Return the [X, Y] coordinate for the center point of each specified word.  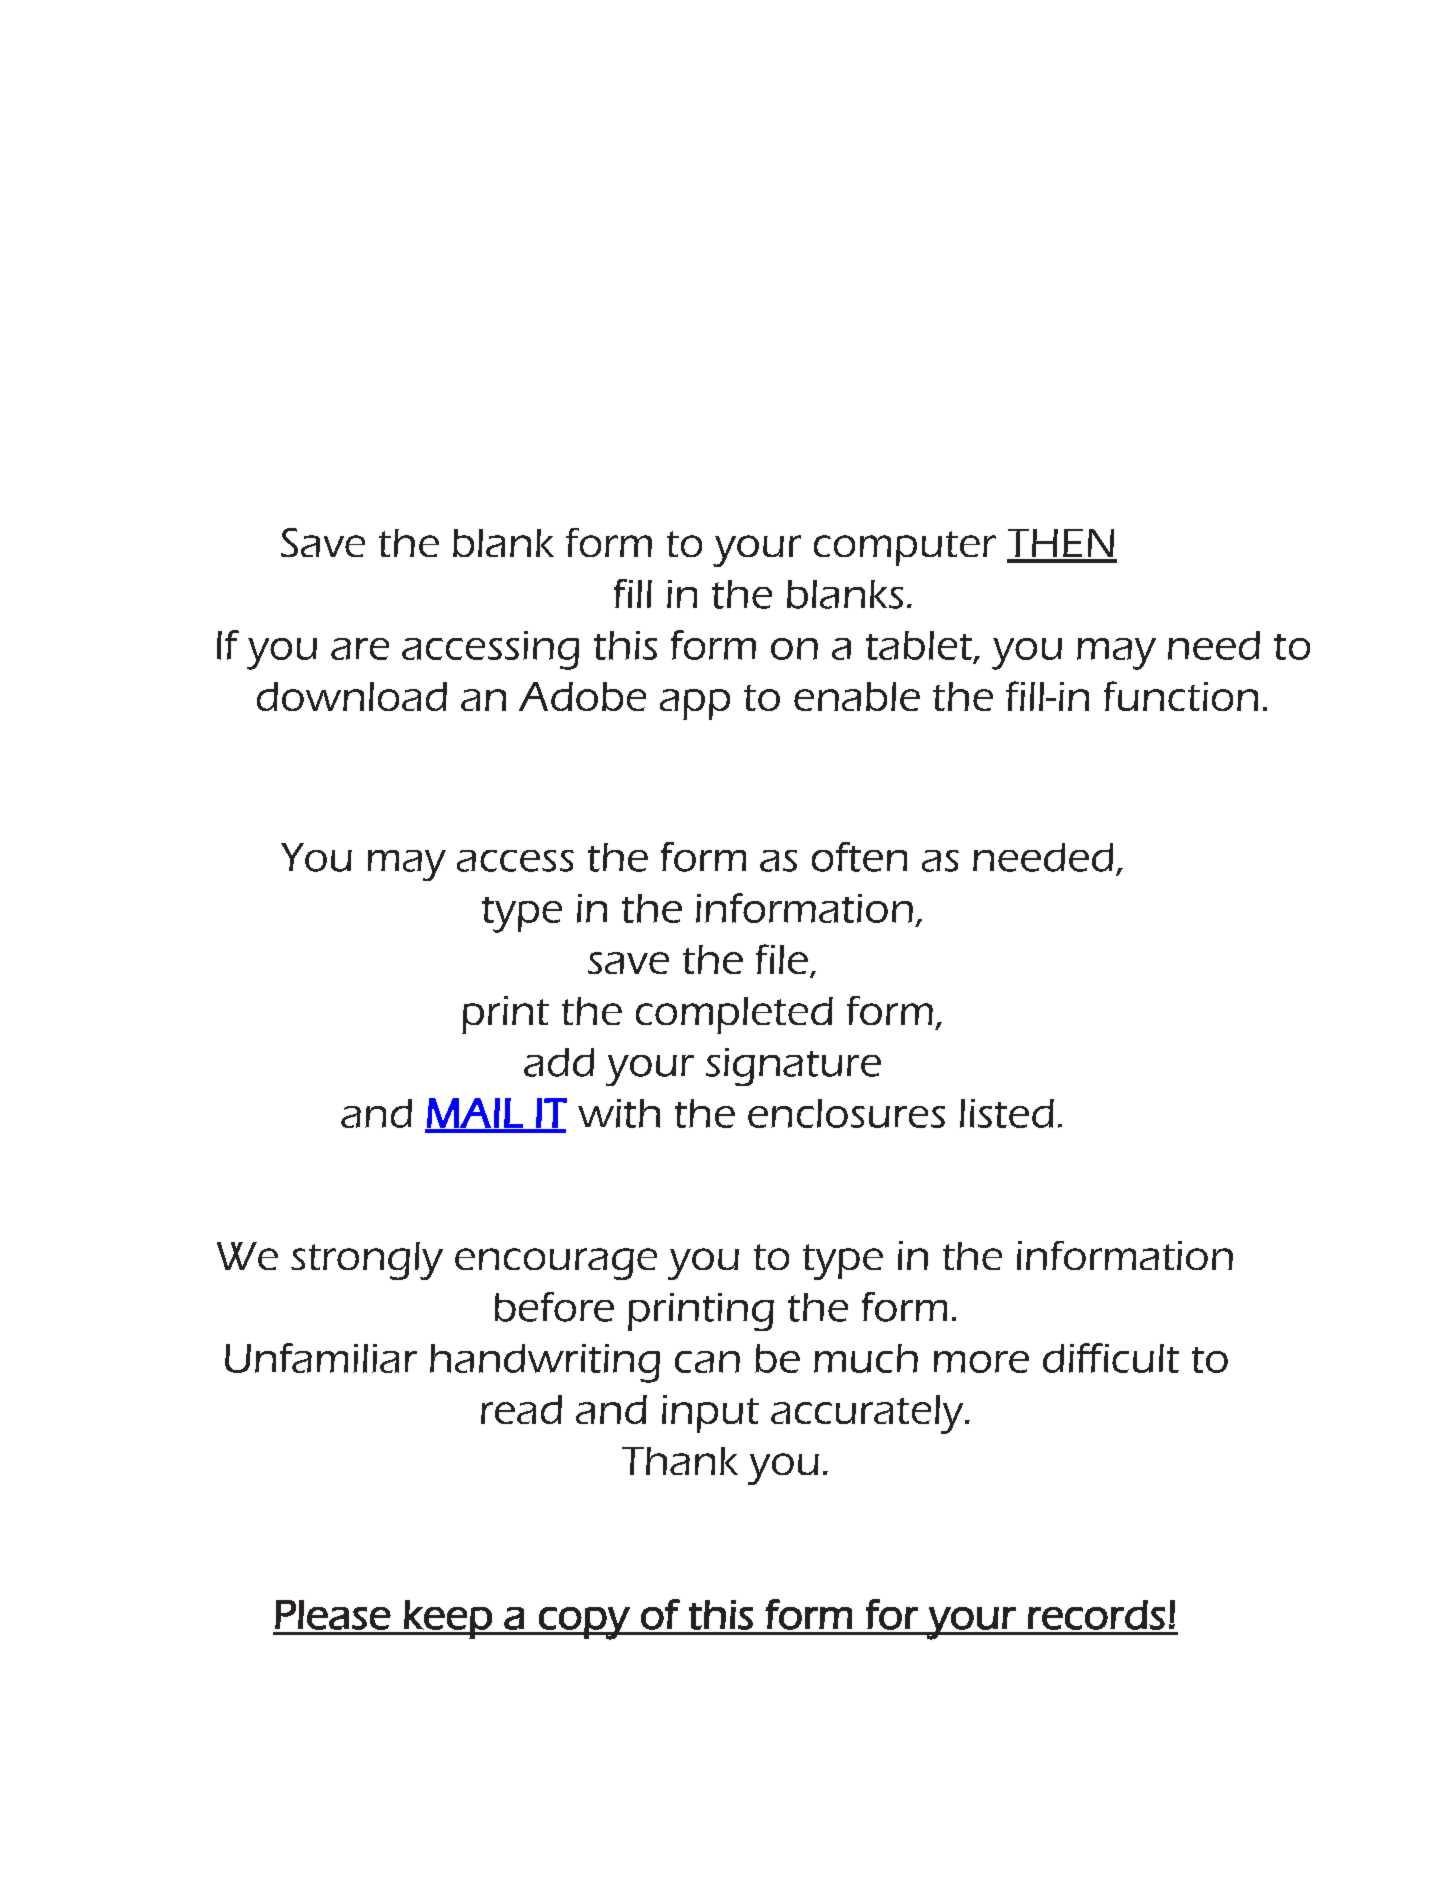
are [360, 649]
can [707, 1362]
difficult [1111, 1358]
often [859, 857]
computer [905, 548]
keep [448, 1619]
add [559, 1062]
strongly [367, 1261]
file [782, 959]
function [1181, 696]
